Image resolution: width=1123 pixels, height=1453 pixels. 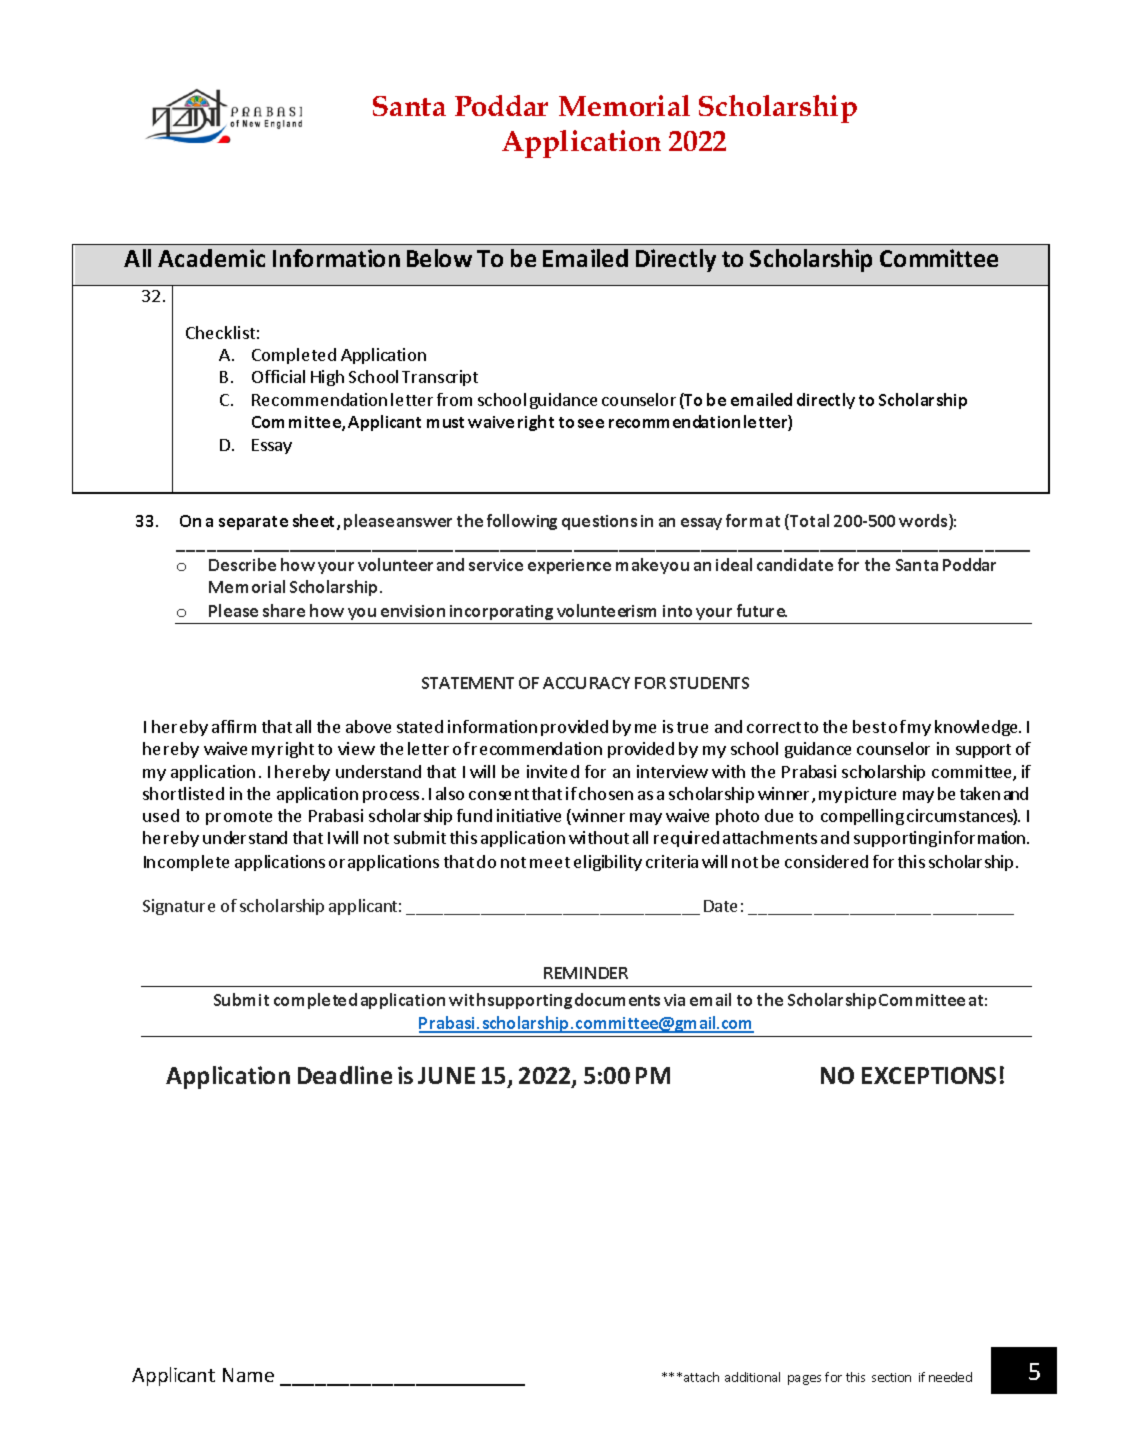 What do you see at coordinates (345, 1075) in the screenshot?
I see `Deadline` at bounding box center [345, 1075].
